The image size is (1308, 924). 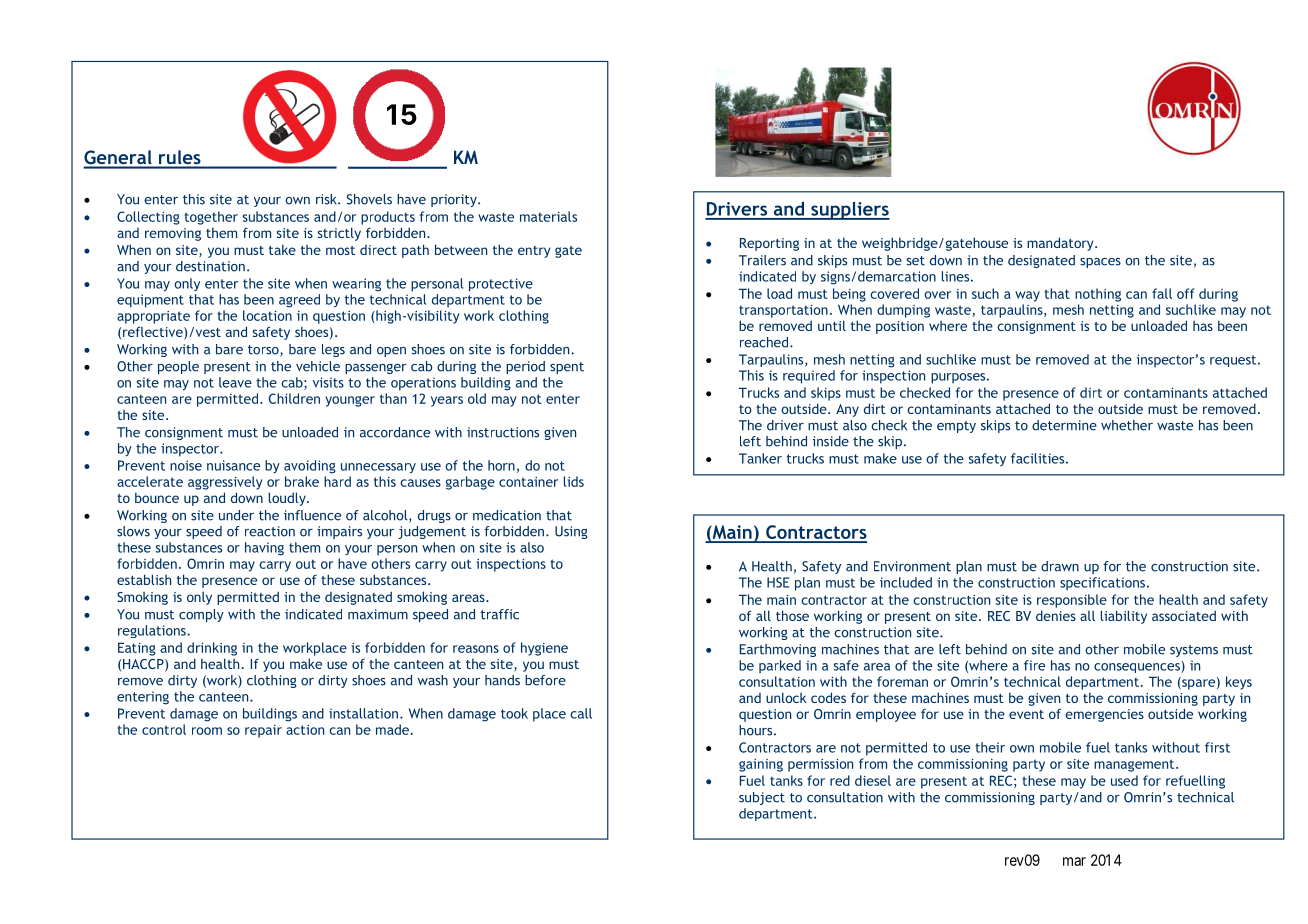 What do you see at coordinates (1138, 668) in the screenshot?
I see `consequences` at bounding box center [1138, 668].
